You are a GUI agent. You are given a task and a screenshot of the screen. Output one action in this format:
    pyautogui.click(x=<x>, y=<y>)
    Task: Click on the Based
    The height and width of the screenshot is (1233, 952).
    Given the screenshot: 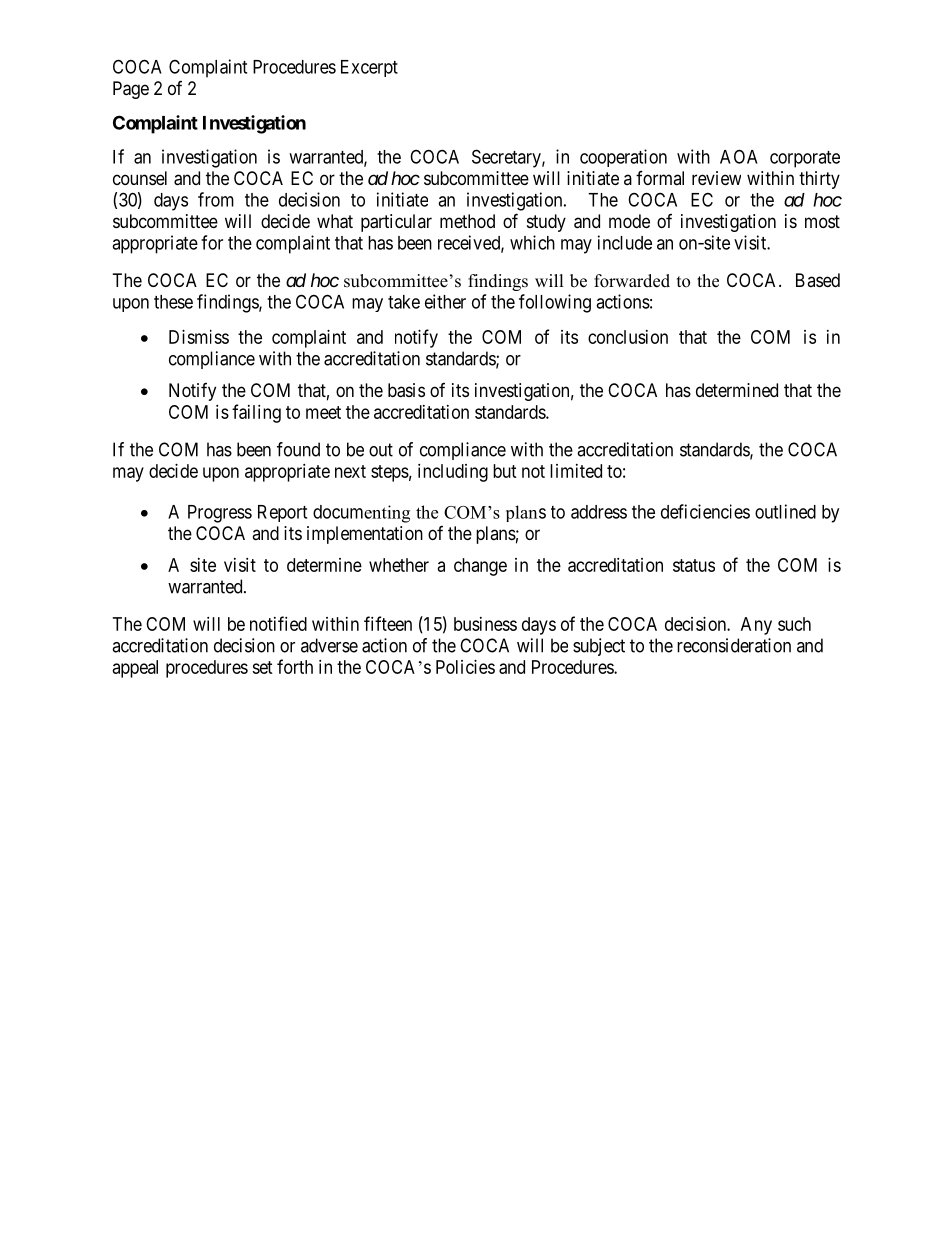 What is the action you would take?
    pyautogui.click(x=818, y=280)
